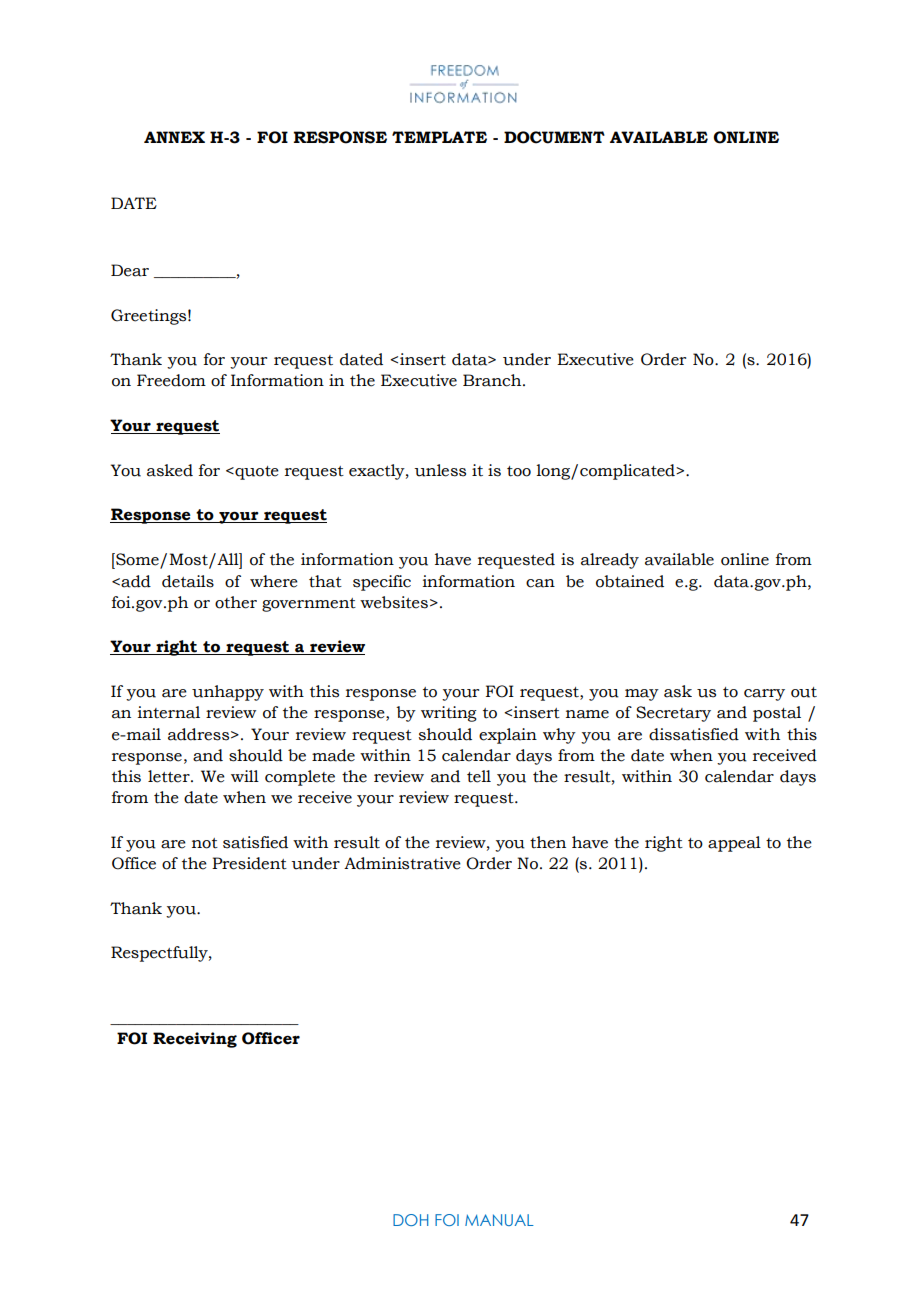  Describe the element at coordinates (410, 1220) in the screenshot. I see `DOH` at that location.
